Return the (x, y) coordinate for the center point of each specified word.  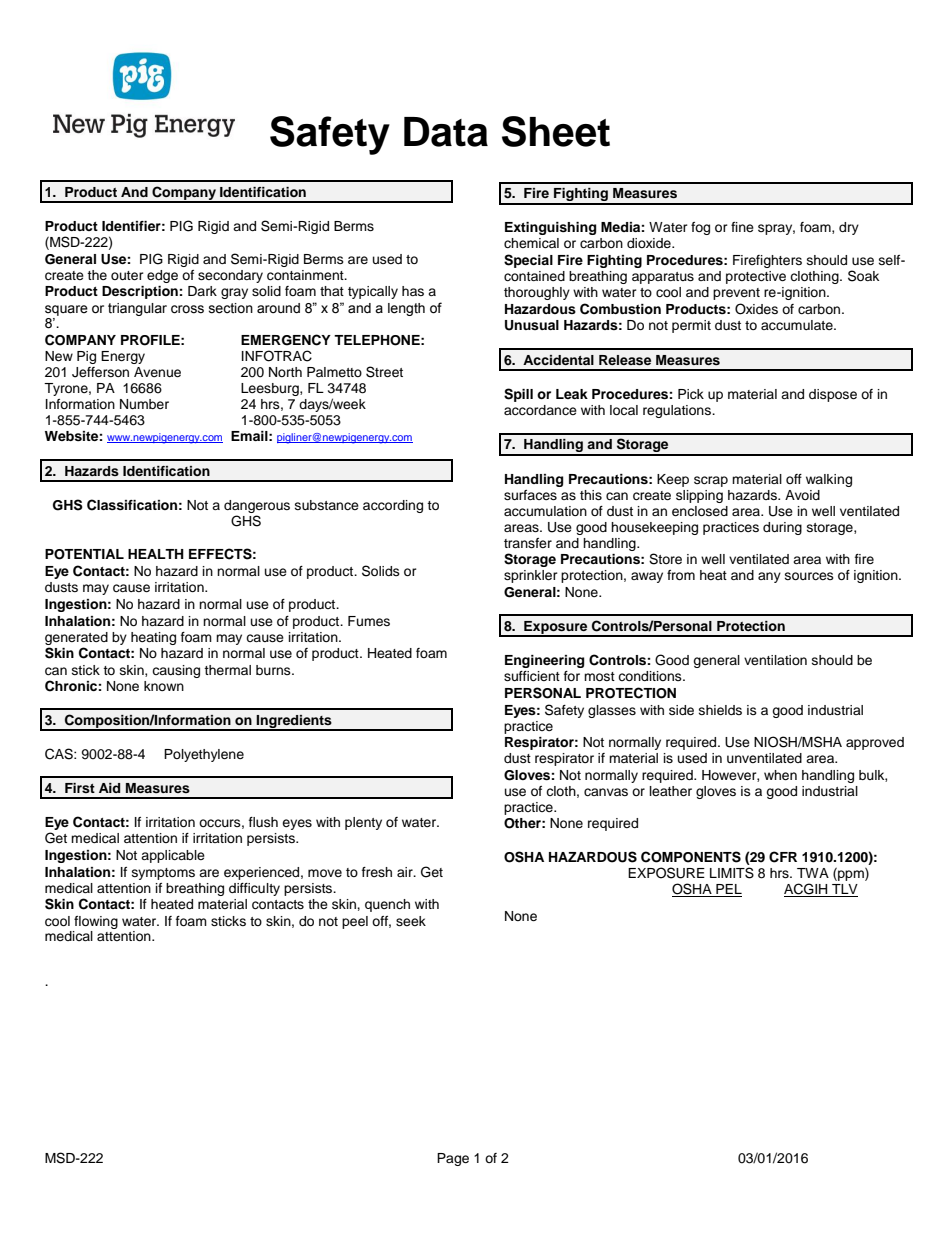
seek (411, 921)
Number (144, 404)
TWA (813, 873)
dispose (833, 395)
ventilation (775, 660)
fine (742, 227)
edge (162, 276)
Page (453, 1159)
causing (176, 671)
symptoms (163, 874)
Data (446, 132)
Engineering (544, 661)
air (406, 872)
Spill (518, 395)
